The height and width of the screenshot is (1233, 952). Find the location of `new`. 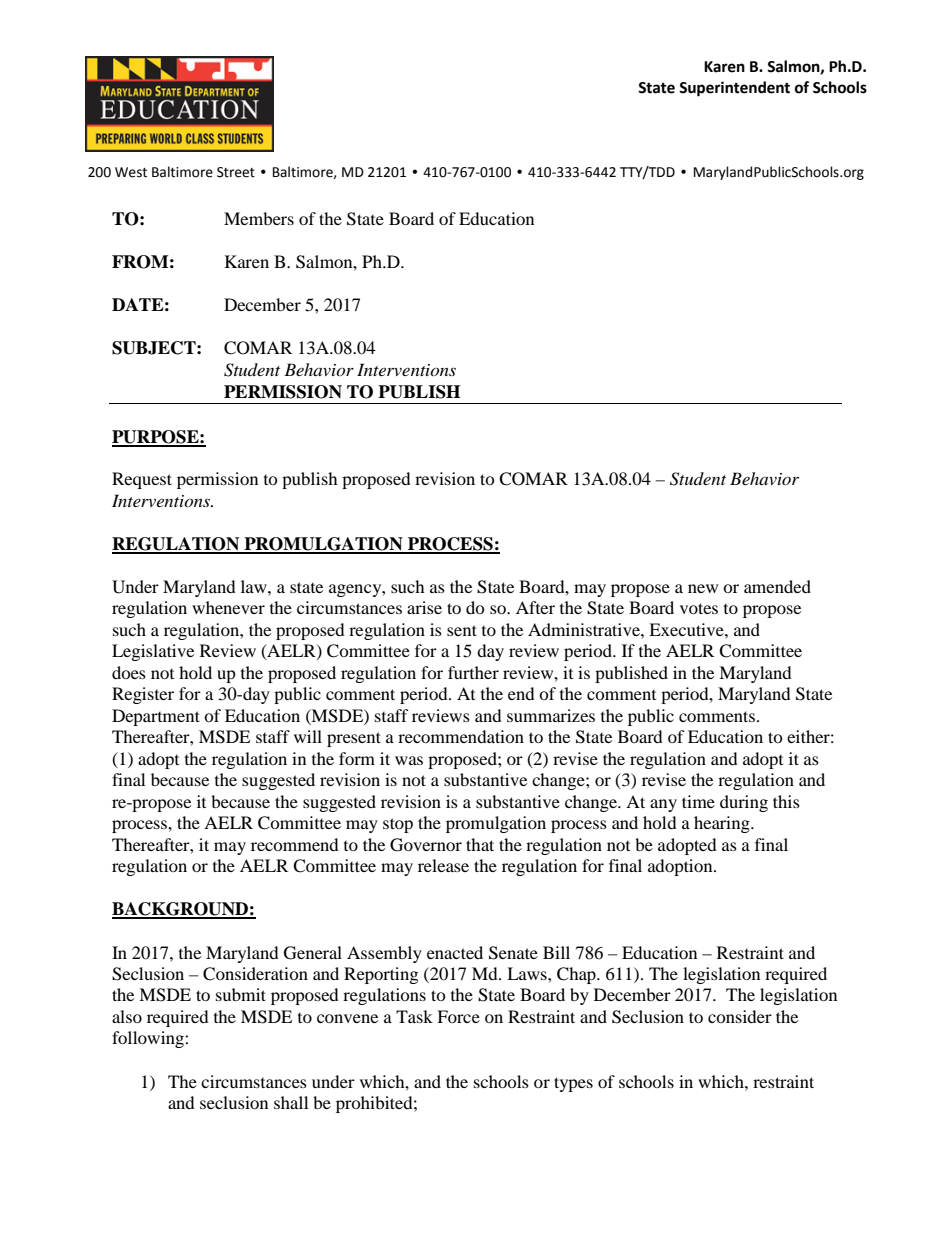

new is located at coordinates (703, 588).
